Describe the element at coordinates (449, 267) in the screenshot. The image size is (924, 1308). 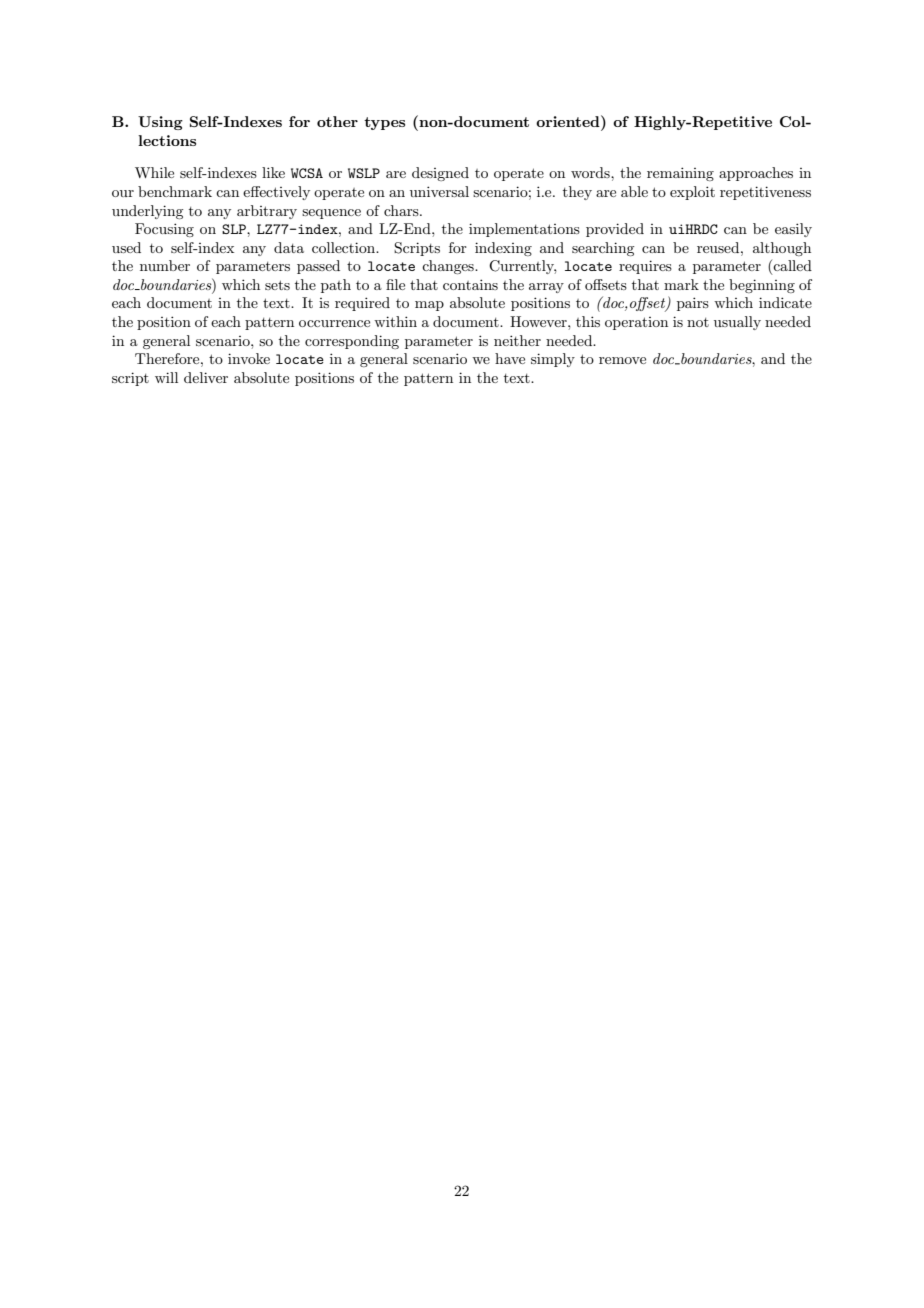
I see `changes` at that location.
